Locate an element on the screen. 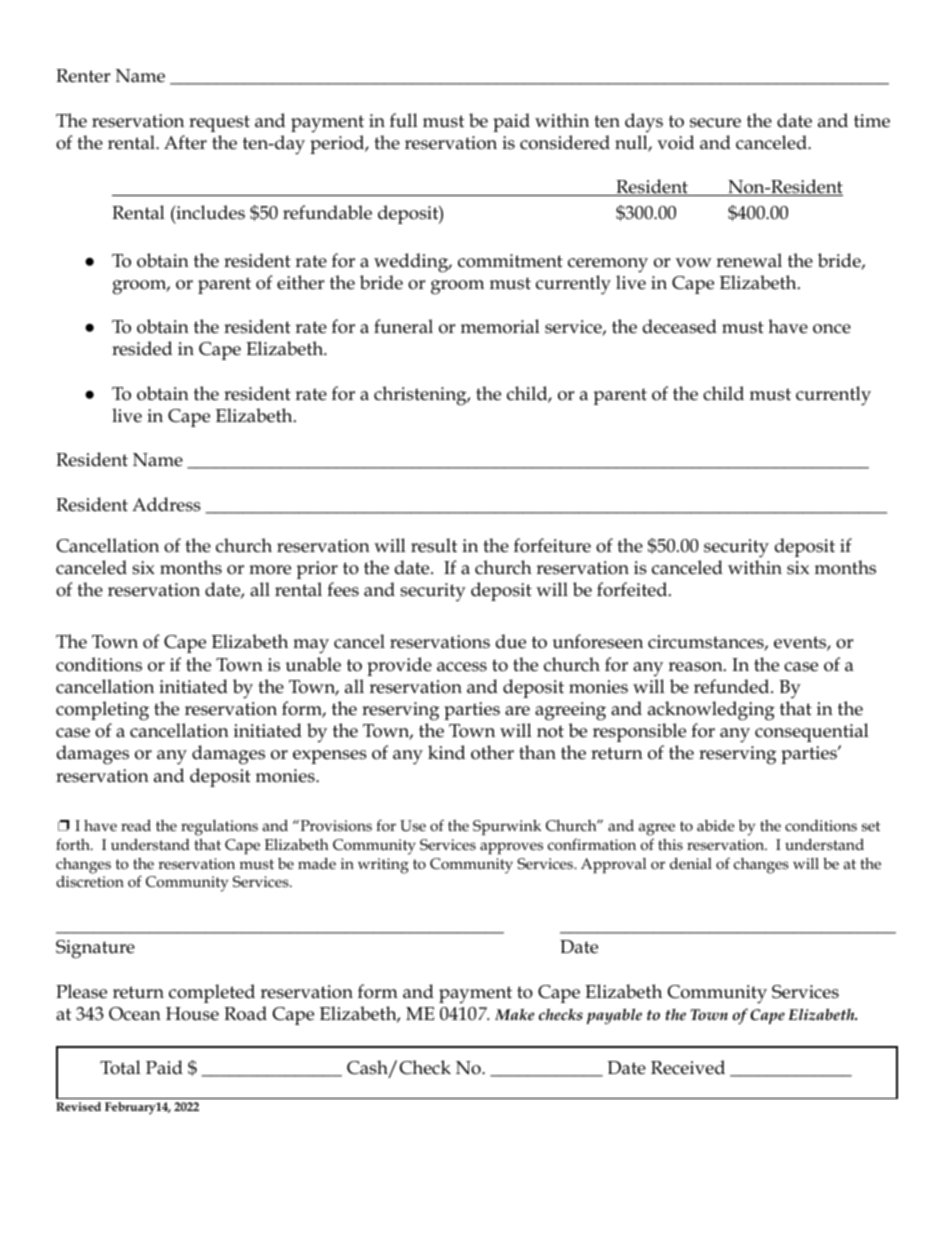 This screenshot has height=1233, width=952. result is located at coordinates (434, 545).
